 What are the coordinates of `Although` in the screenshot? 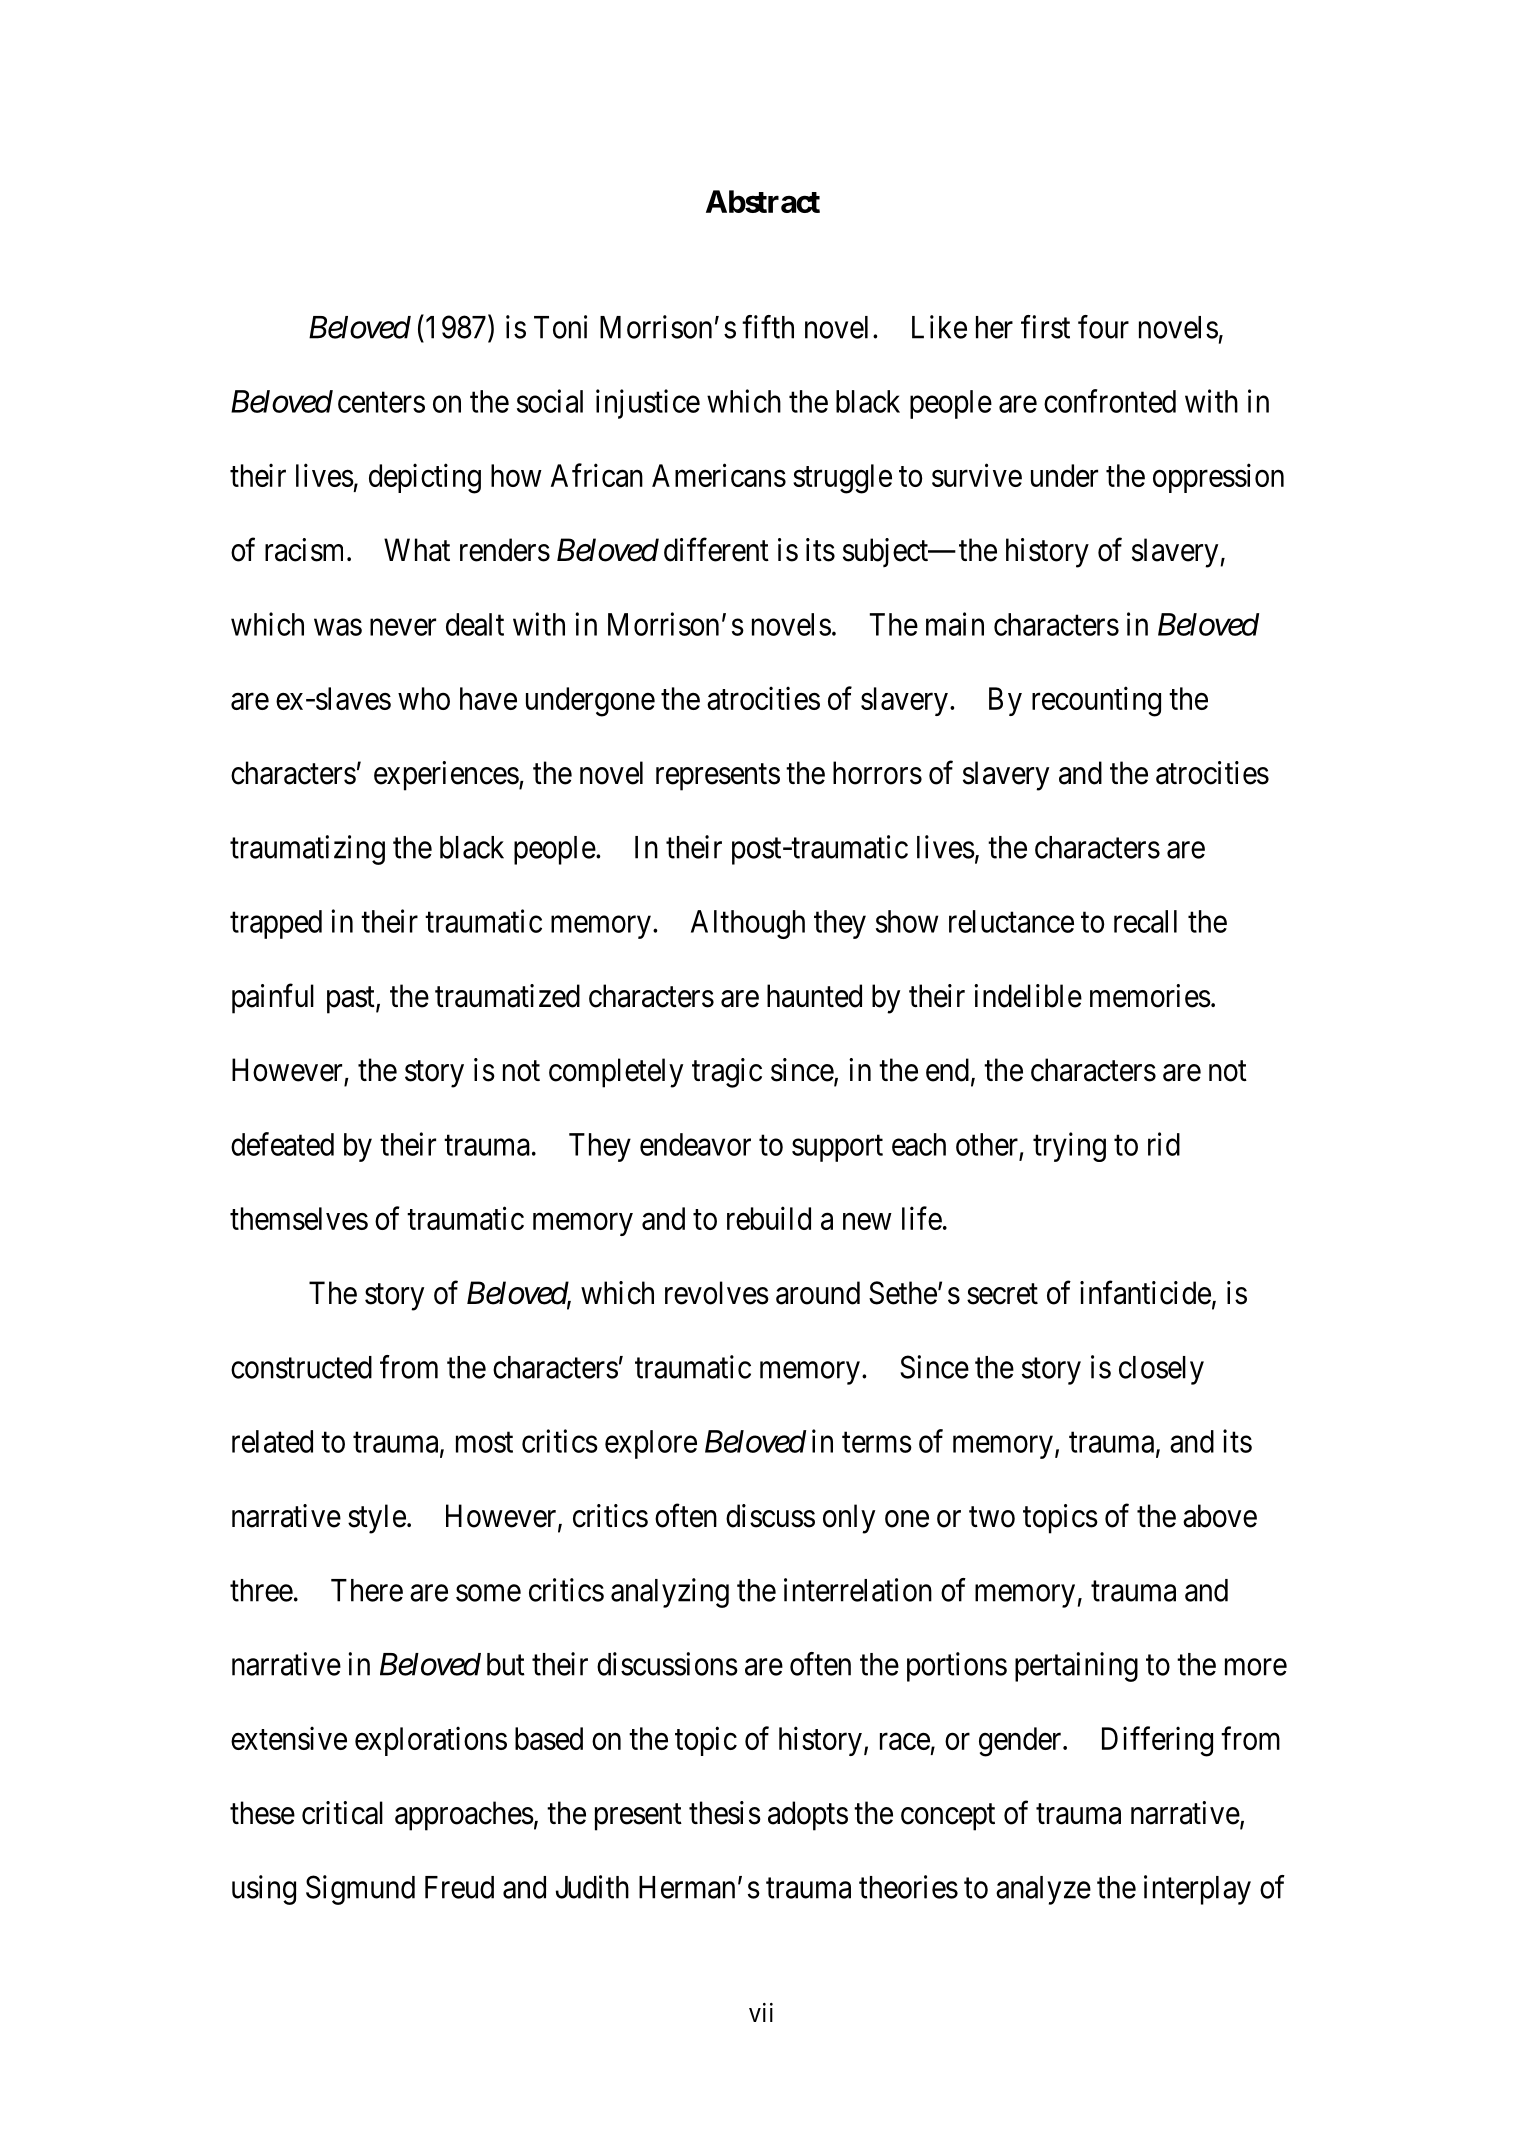 It's located at (748, 924).
